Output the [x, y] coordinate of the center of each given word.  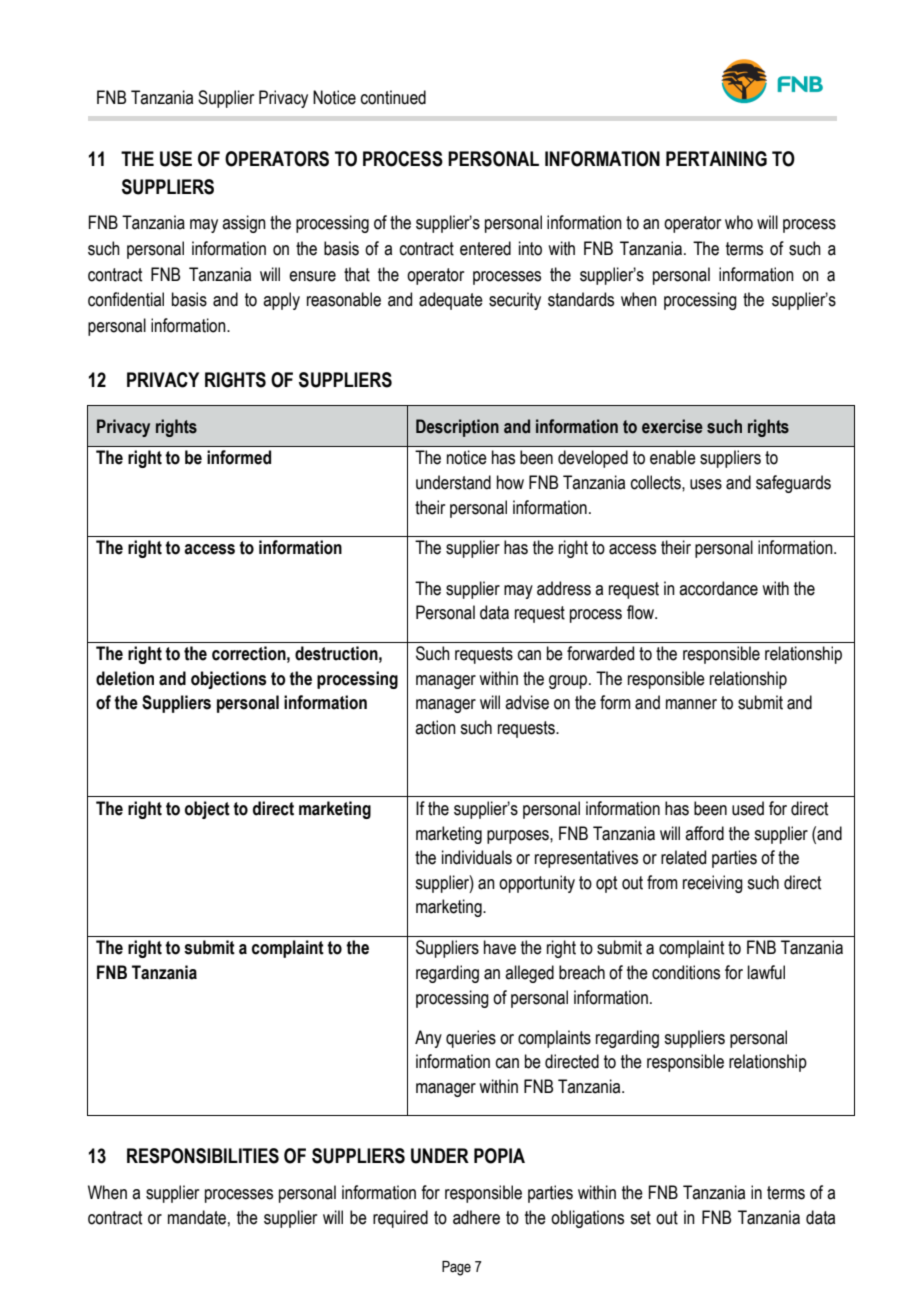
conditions [686, 972]
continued [393, 97]
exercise [672, 426]
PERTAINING [716, 159]
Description [457, 428]
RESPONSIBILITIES [203, 1156]
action [435, 727]
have [500, 947]
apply [281, 301]
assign [244, 224]
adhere [476, 1217]
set [640, 1218]
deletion [125, 678]
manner [691, 704]
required [400, 1219]
